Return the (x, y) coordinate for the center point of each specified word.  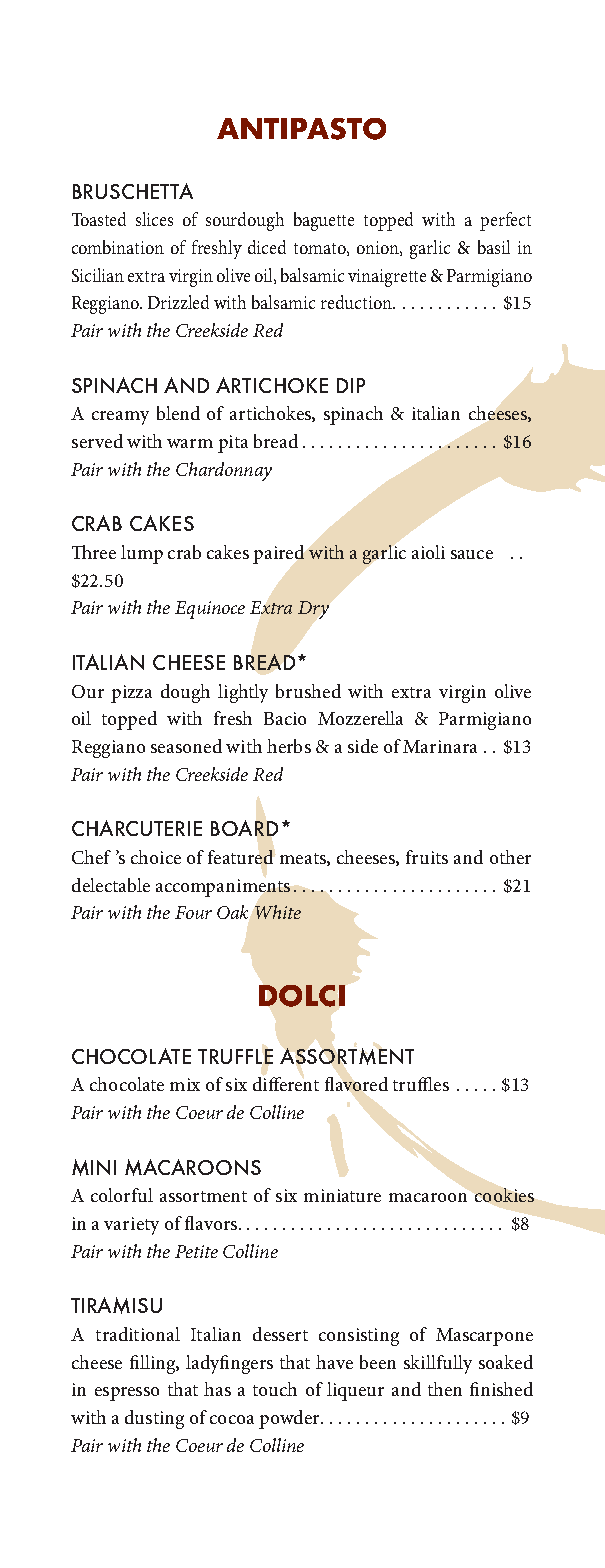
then (445, 1389)
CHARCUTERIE (137, 828)
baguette (324, 221)
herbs (289, 746)
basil (494, 247)
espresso (127, 1394)
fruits (427, 857)
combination (118, 247)
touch (275, 1389)
